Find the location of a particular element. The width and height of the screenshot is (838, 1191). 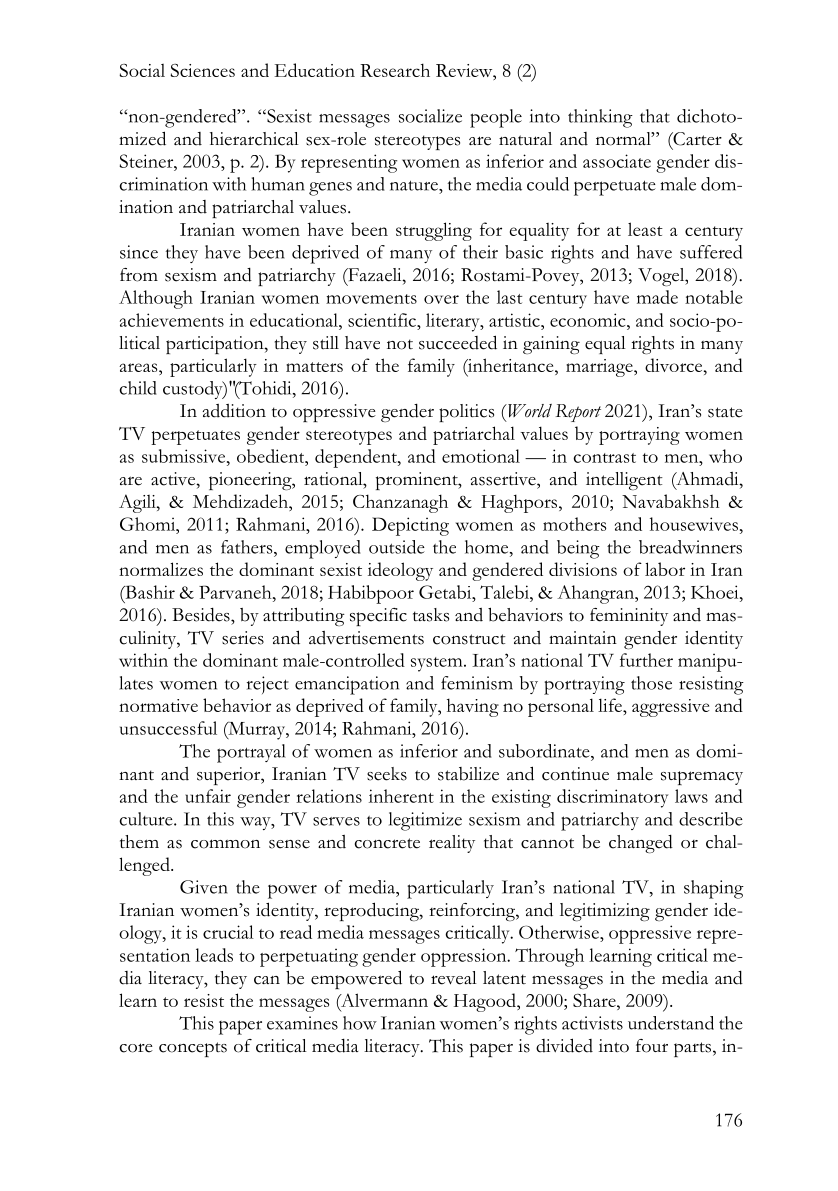

politics is located at coordinates (466, 413).
